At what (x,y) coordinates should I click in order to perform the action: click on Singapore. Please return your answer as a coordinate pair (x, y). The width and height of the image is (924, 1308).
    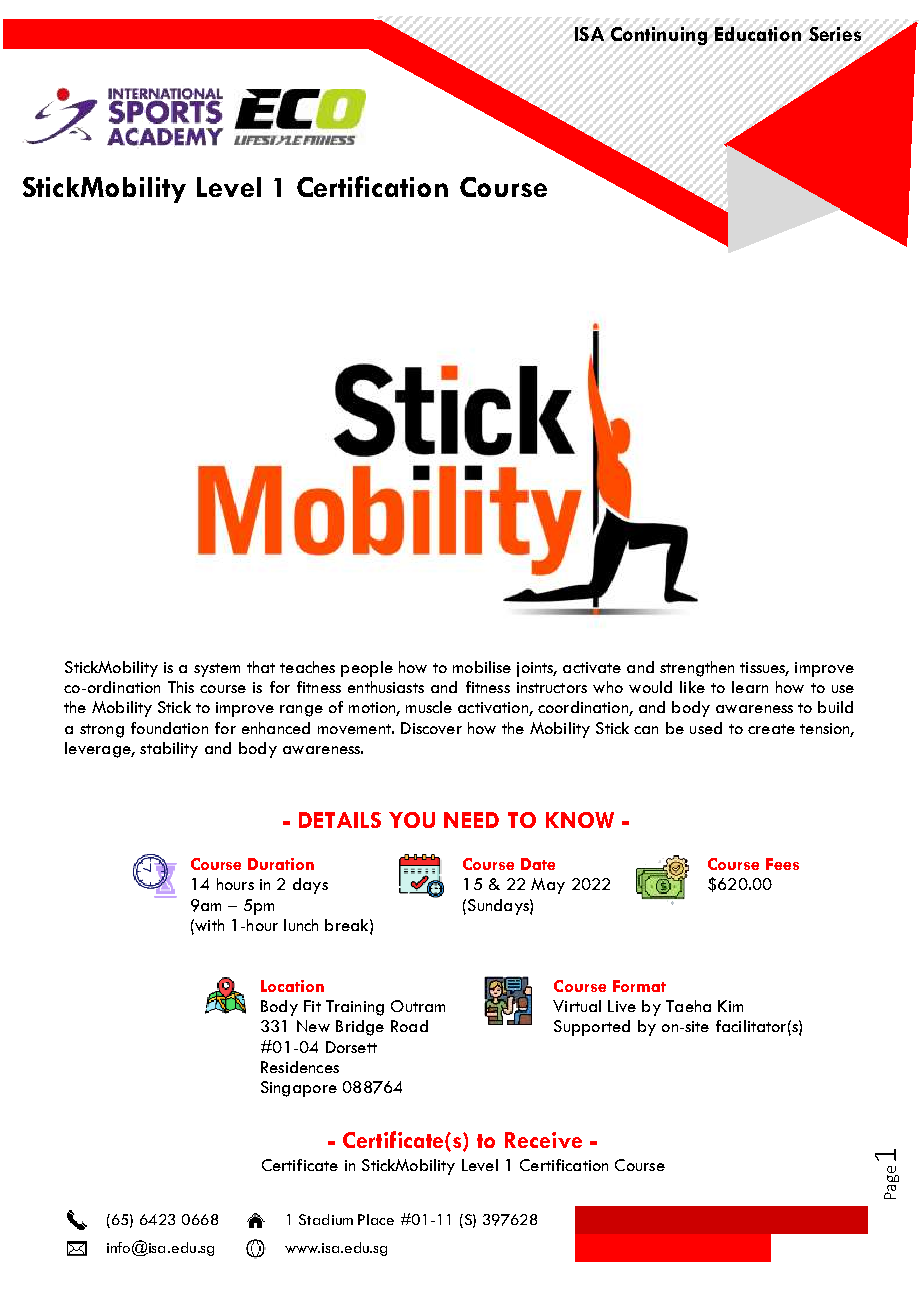
    Looking at the image, I should click on (299, 1089).
